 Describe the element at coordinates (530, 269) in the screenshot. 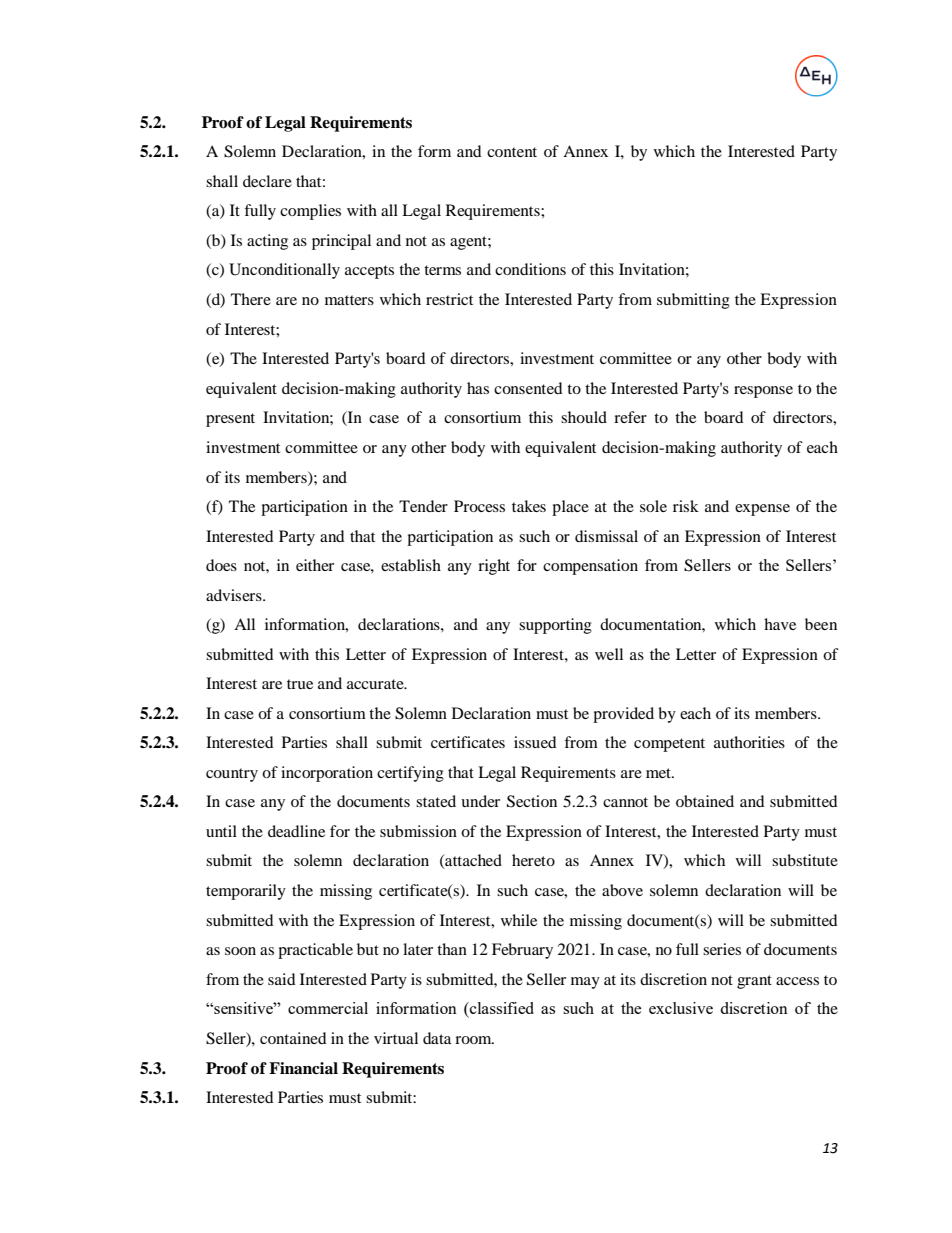

I see `conditions` at that location.
